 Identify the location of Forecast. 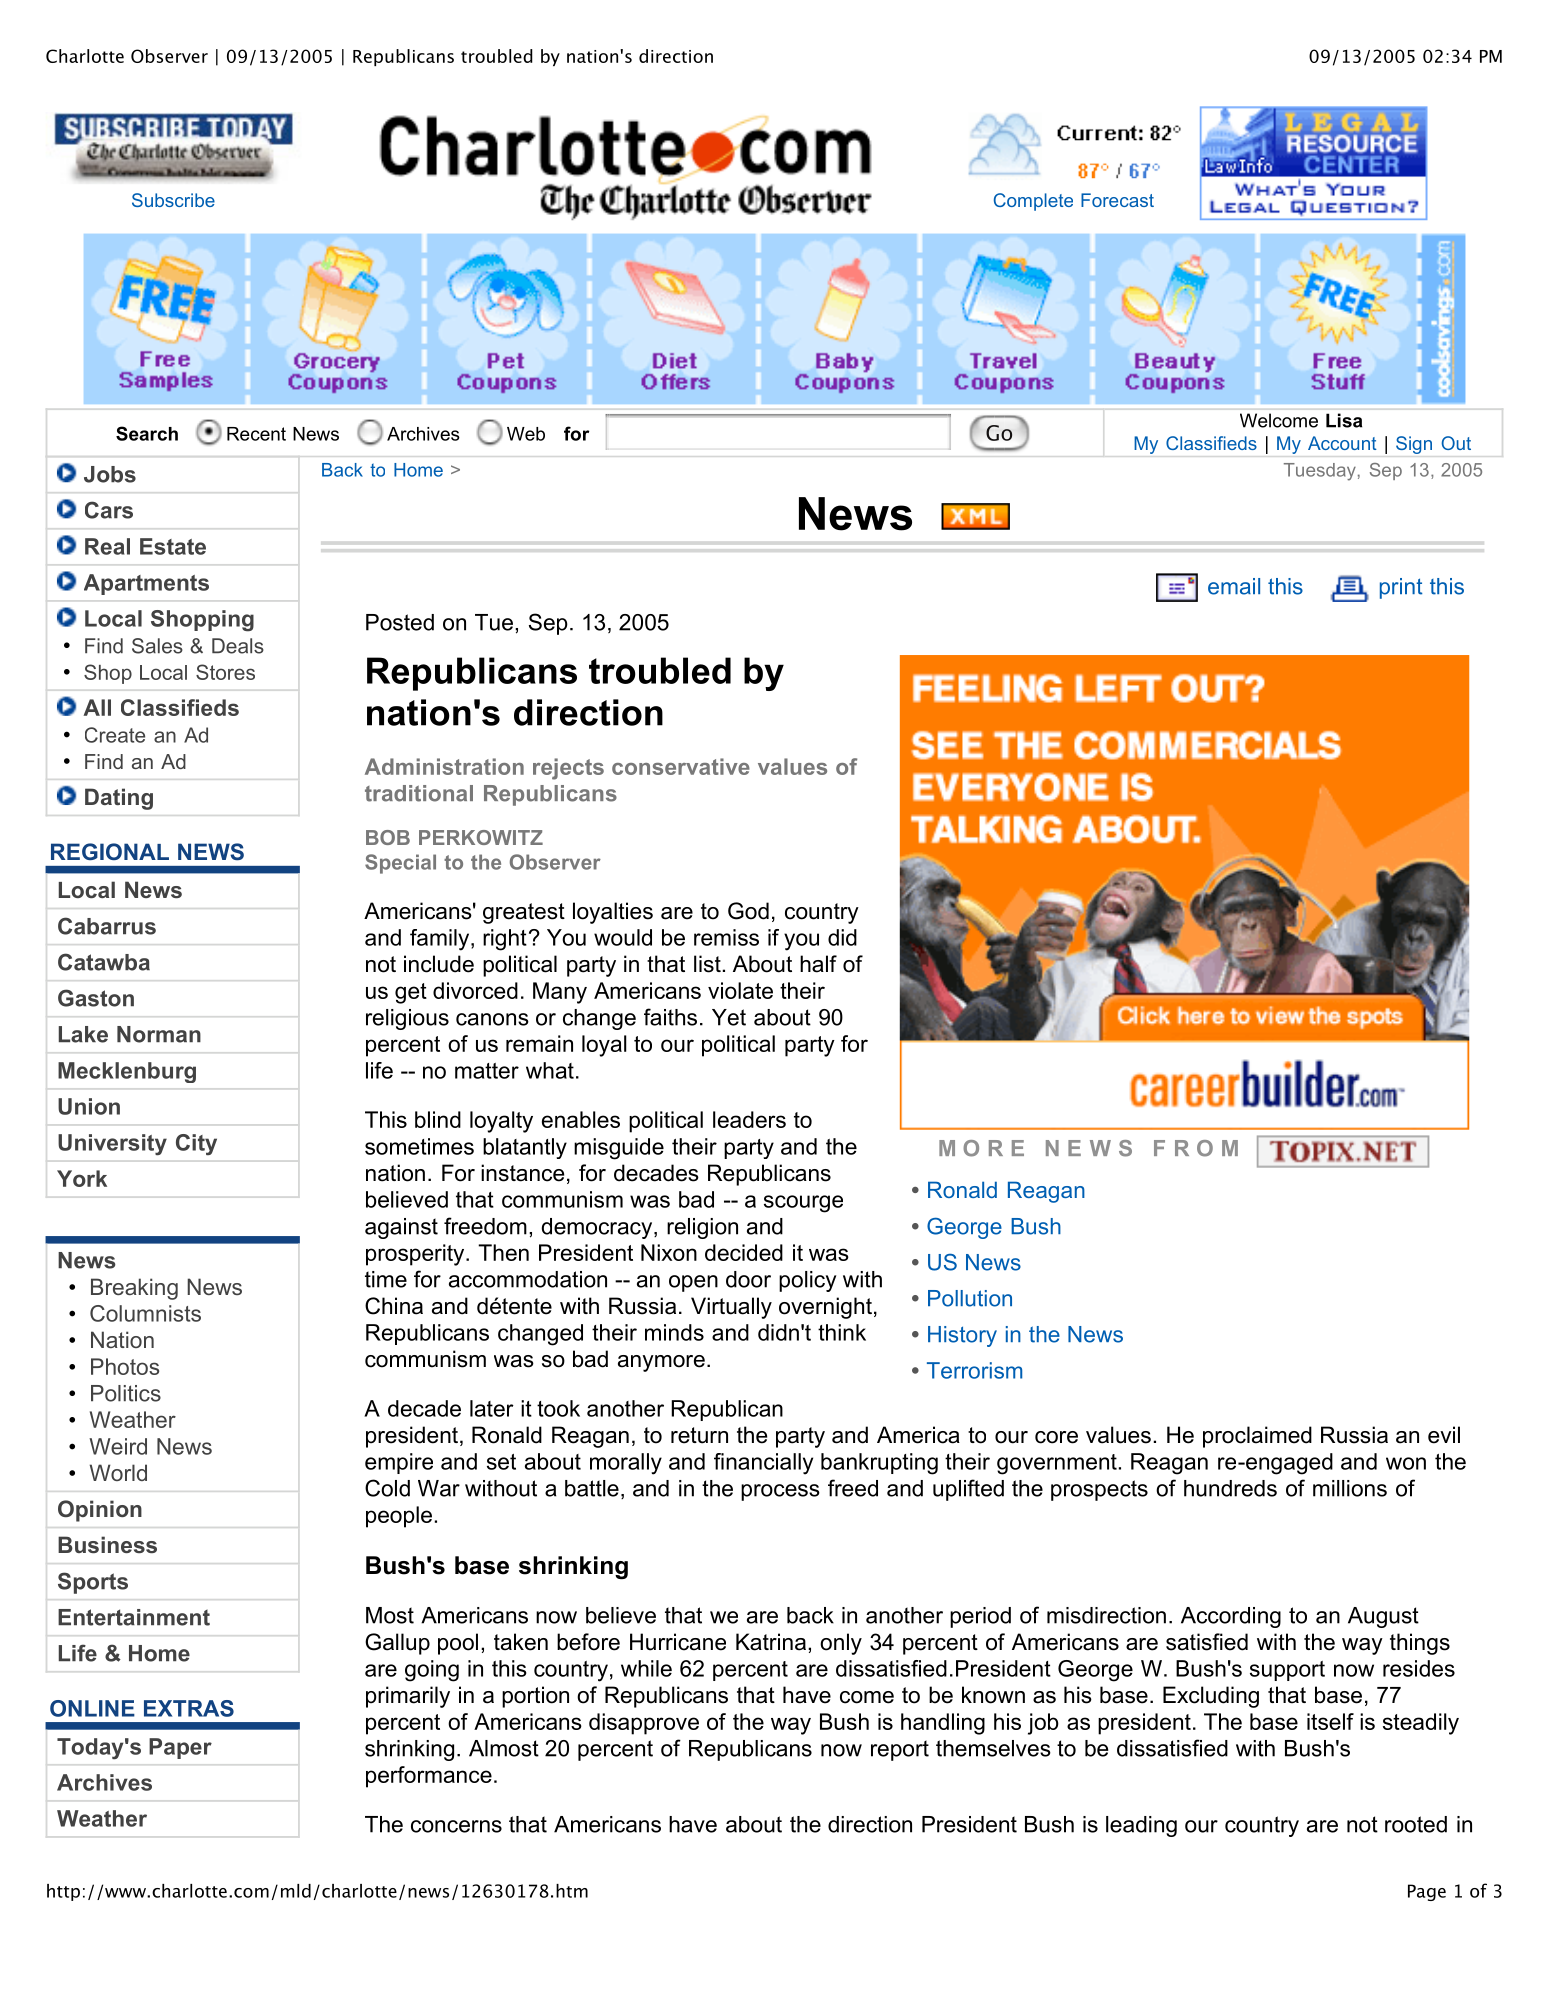
(1117, 200).
